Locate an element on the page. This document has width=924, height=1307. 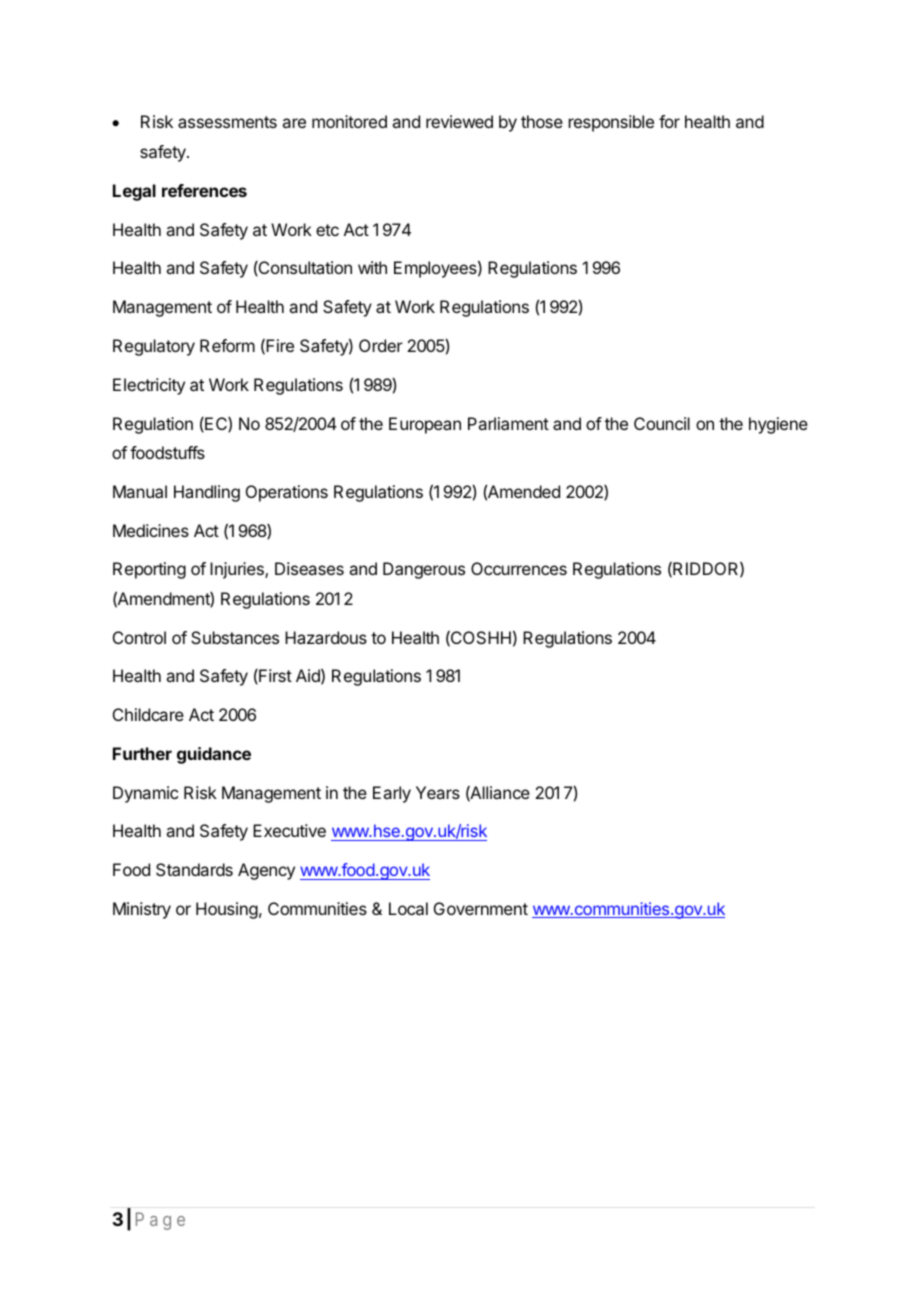
responsible is located at coordinates (611, 123).
